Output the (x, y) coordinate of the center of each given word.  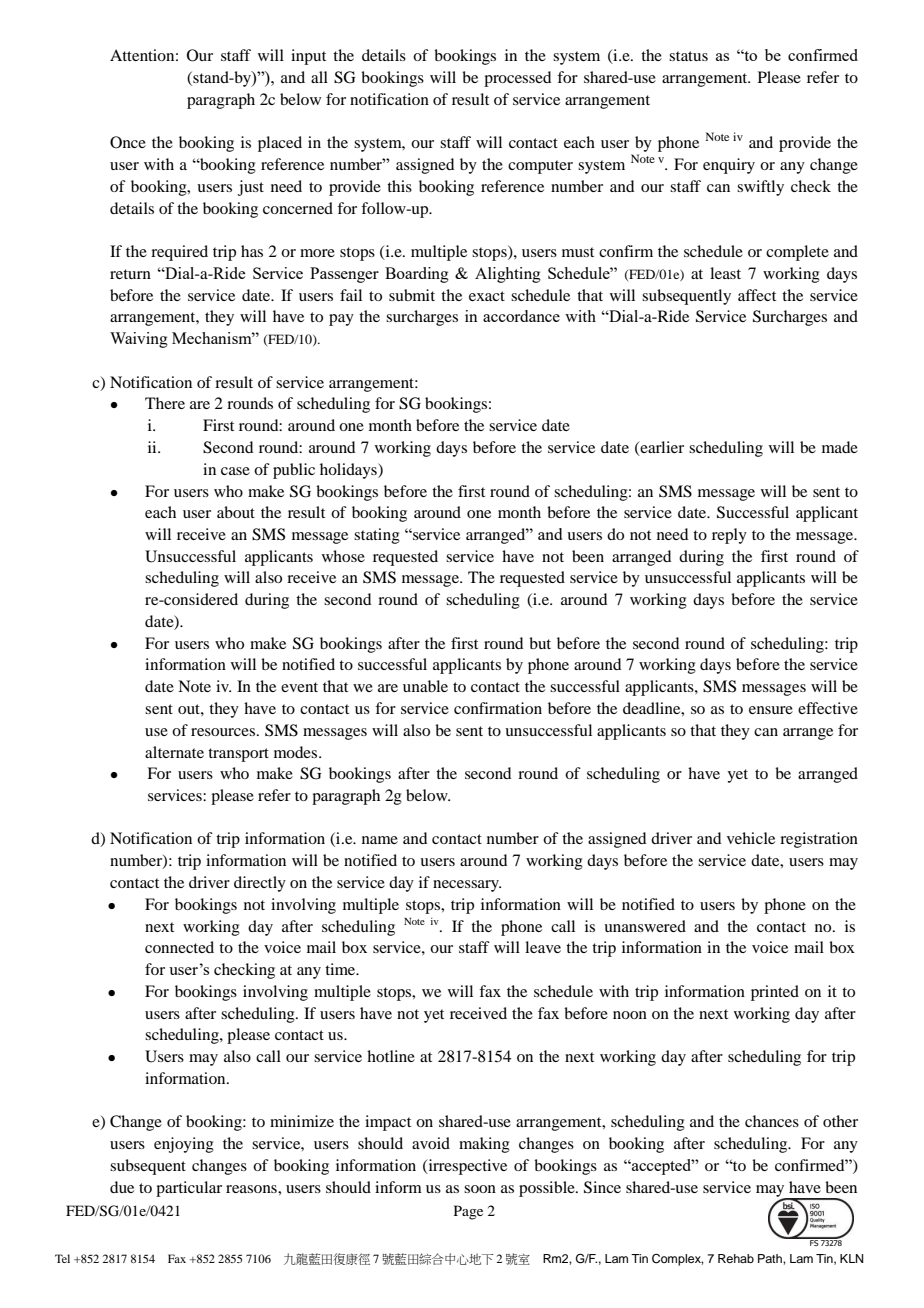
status (688, 56)
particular (189, 1189)
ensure (771, 710)
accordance (521, 316)
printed (775, 993)
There (165, 403)
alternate (174, 752)
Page (468, 1212)
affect (757, 295)
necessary (467, 886)
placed (280, 144)
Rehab (736, 1258)
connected (179, 947)
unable (425, 686)
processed (517, 79)
